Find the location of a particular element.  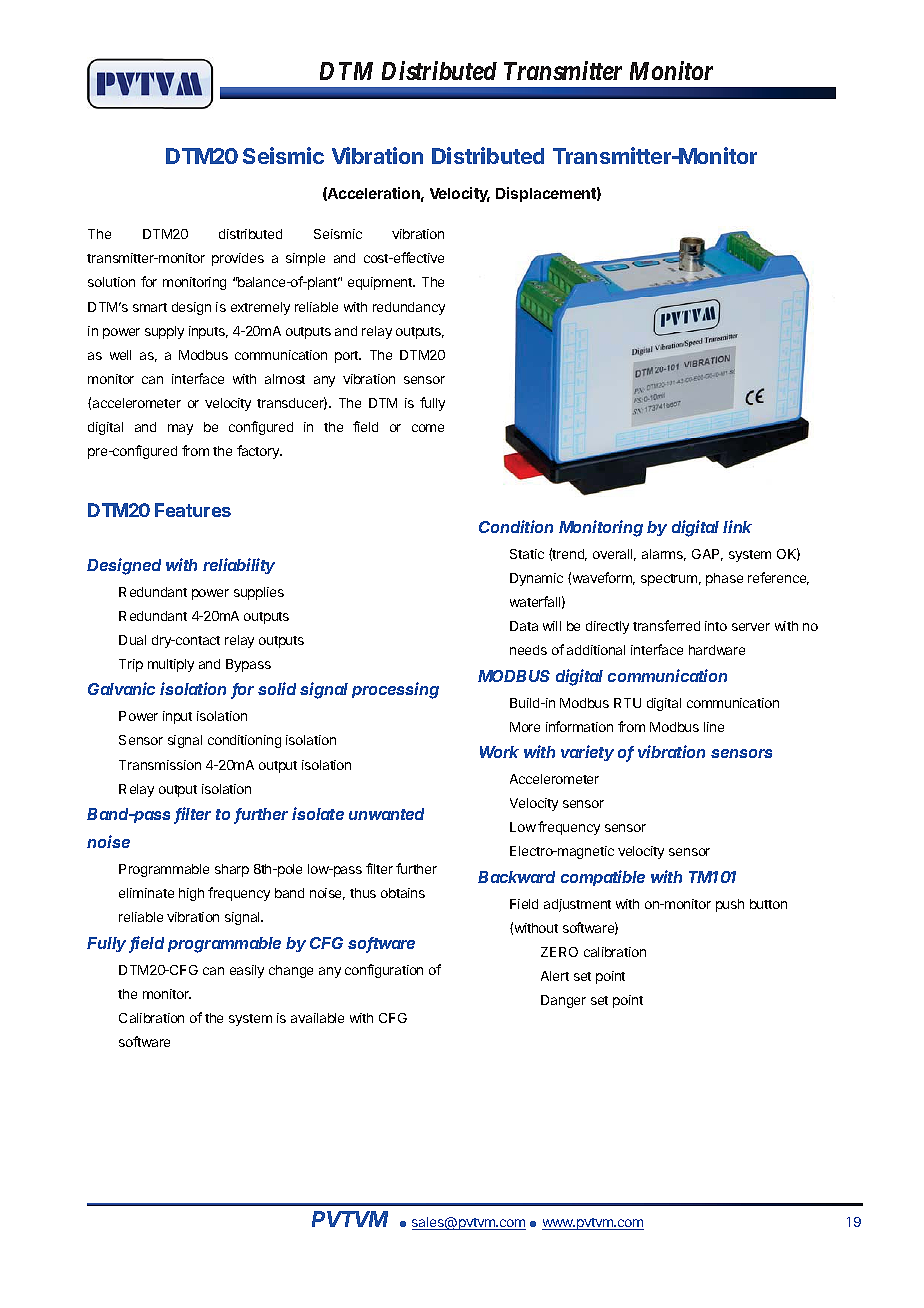

Data is located at coordinates (524, 626).
